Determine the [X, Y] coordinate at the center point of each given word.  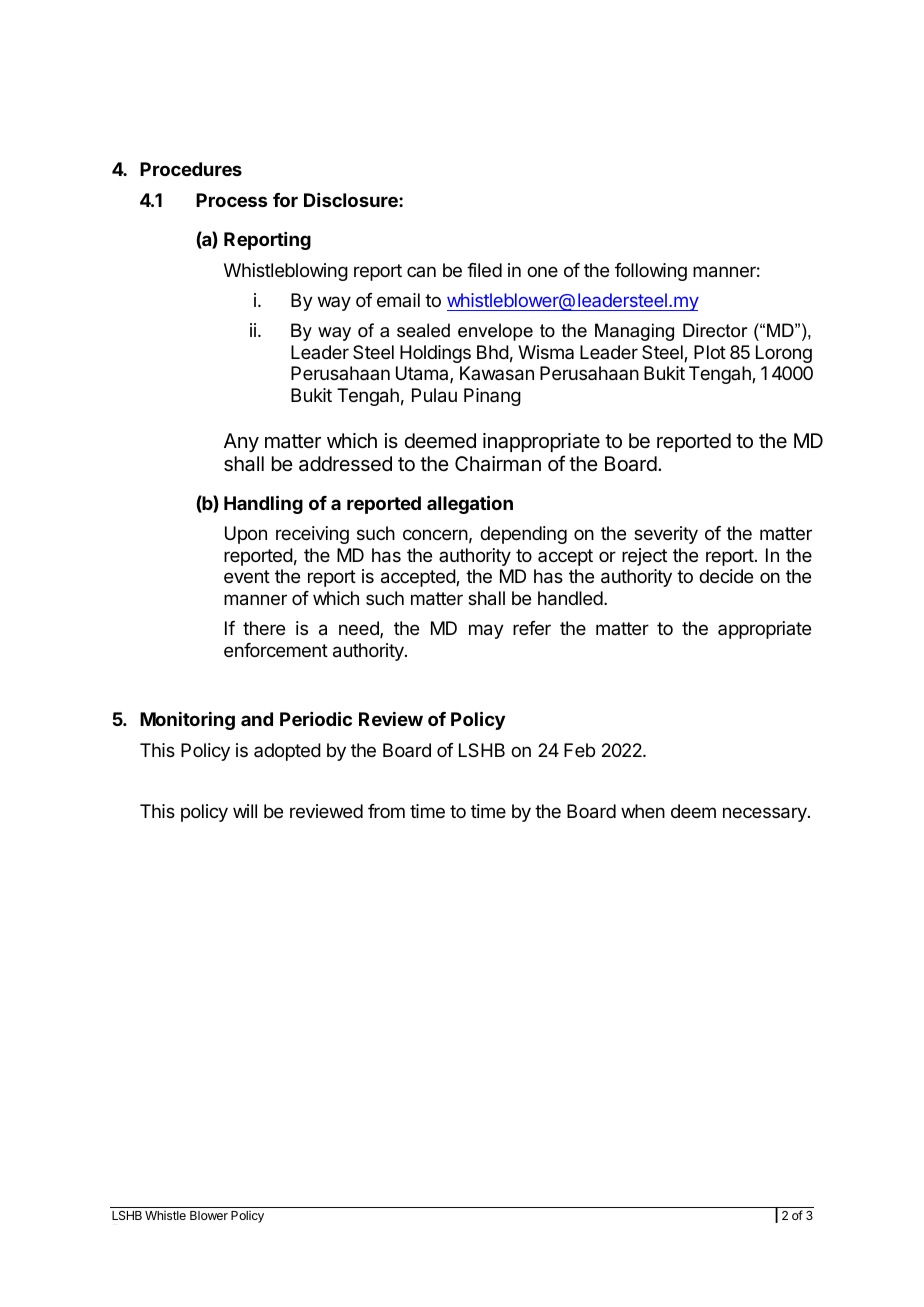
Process [231, 200]
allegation [470, 504]
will [245, 811]
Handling [263, 504]
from [386, 811]
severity [666, 535]
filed [484, 270]
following [651, 272]
